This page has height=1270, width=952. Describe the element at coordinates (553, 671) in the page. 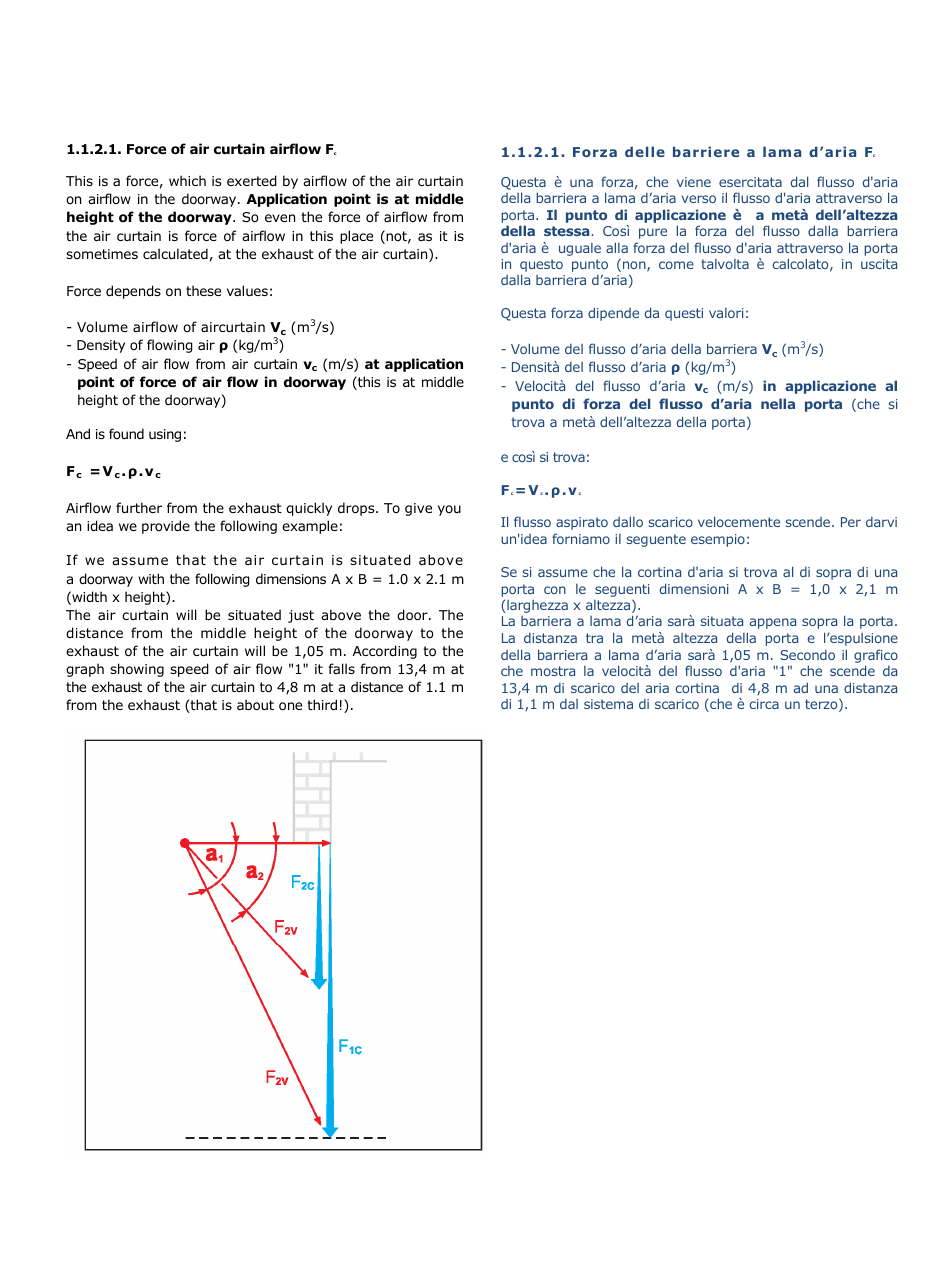

I see `mostra` at that location.
